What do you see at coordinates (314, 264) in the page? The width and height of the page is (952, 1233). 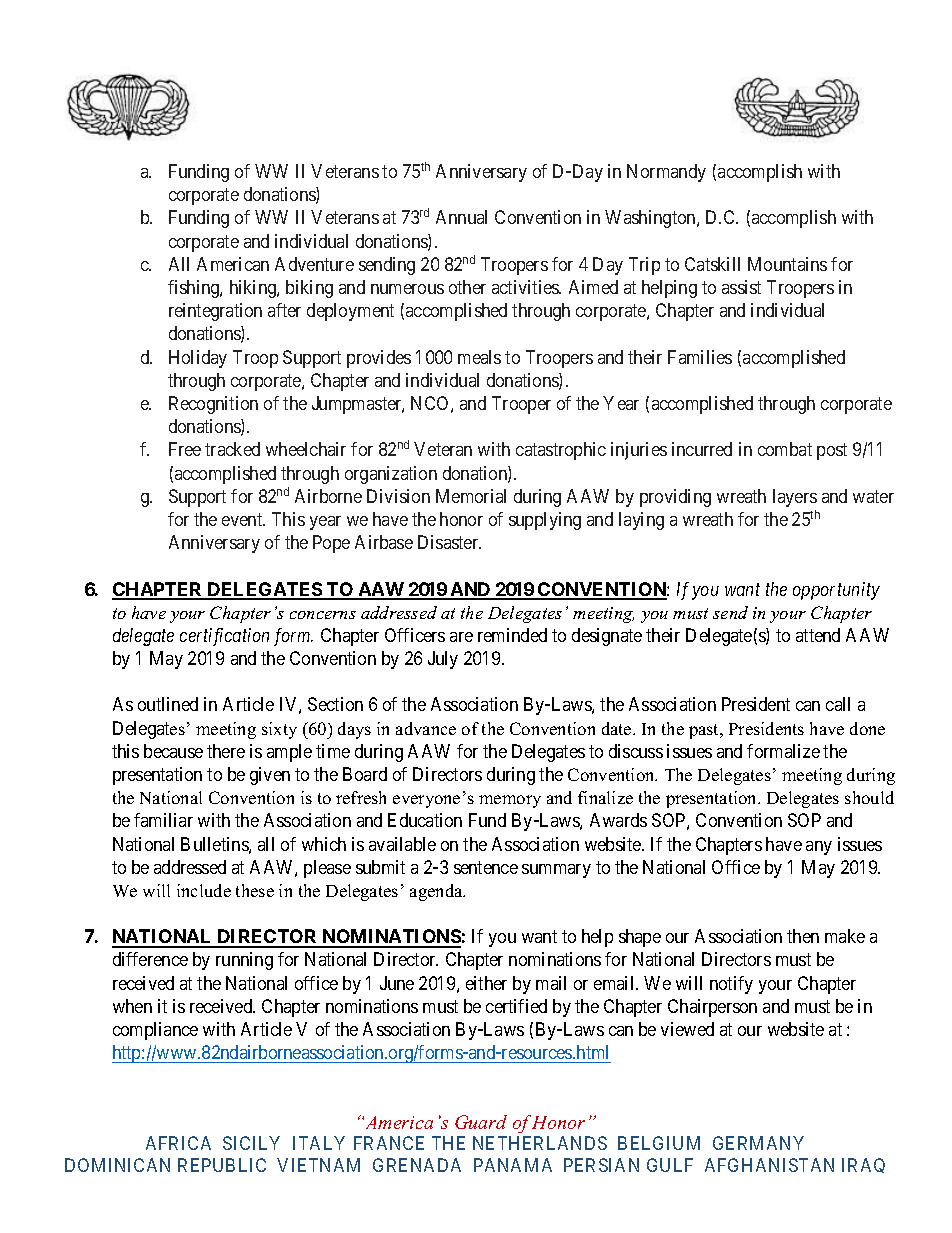 I see `Adventure` at bounding box center [314, 264].
